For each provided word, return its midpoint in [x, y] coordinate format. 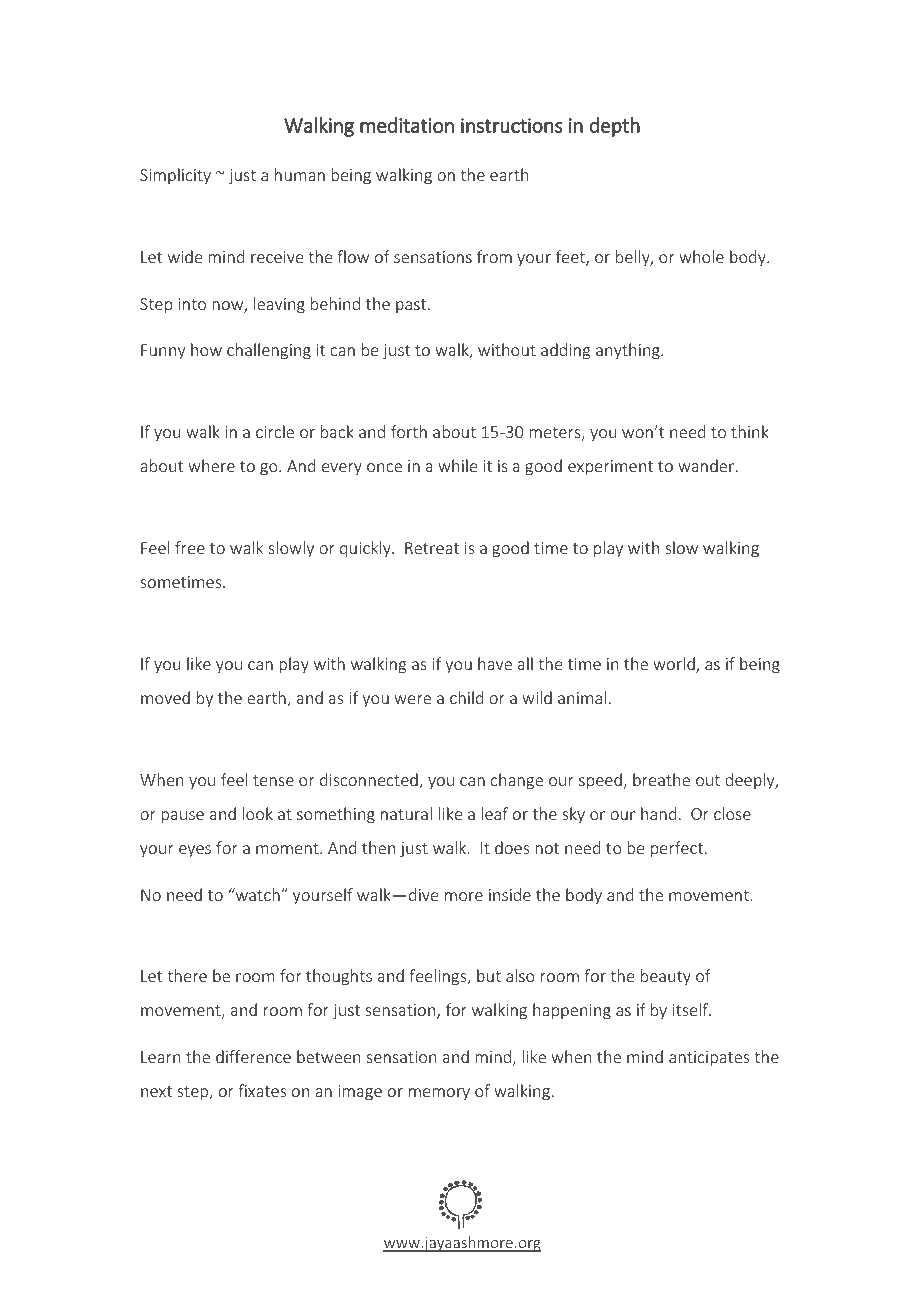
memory [439, 1094]
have [495, 663]
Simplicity [175, 176]
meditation [407, 125]
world [675, 665]
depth [615, 127]
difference [253, 1056]
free [190, 547]
